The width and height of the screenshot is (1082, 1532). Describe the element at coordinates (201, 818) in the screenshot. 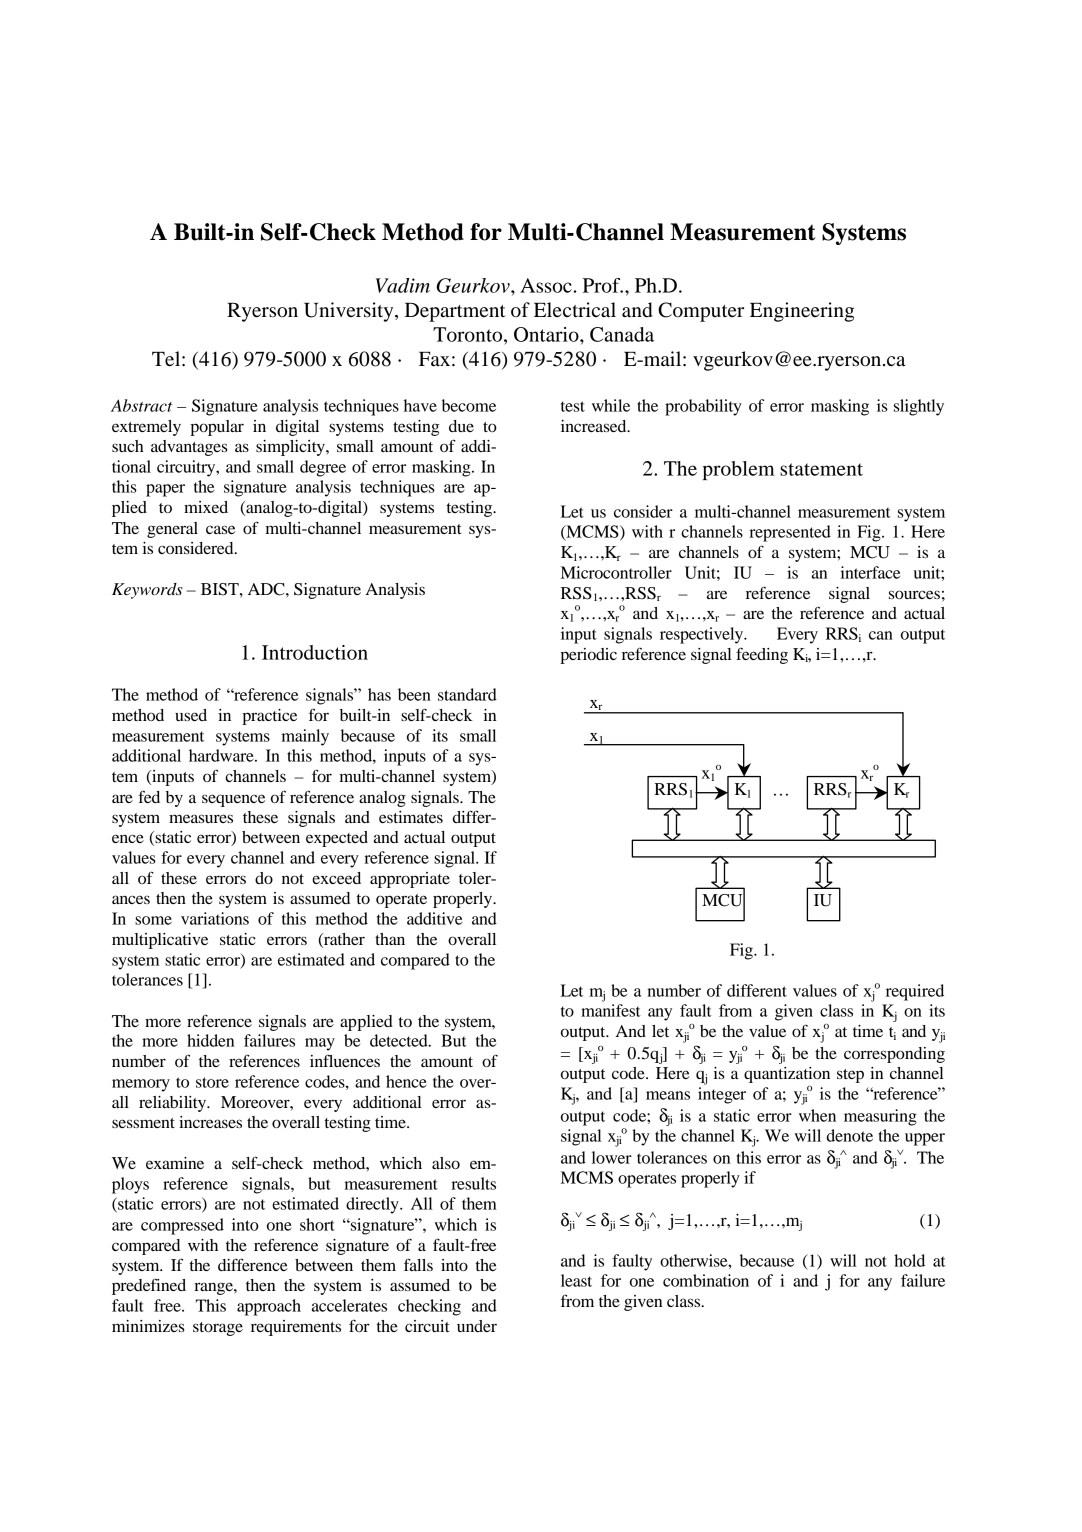

I see `measures` at that location.
